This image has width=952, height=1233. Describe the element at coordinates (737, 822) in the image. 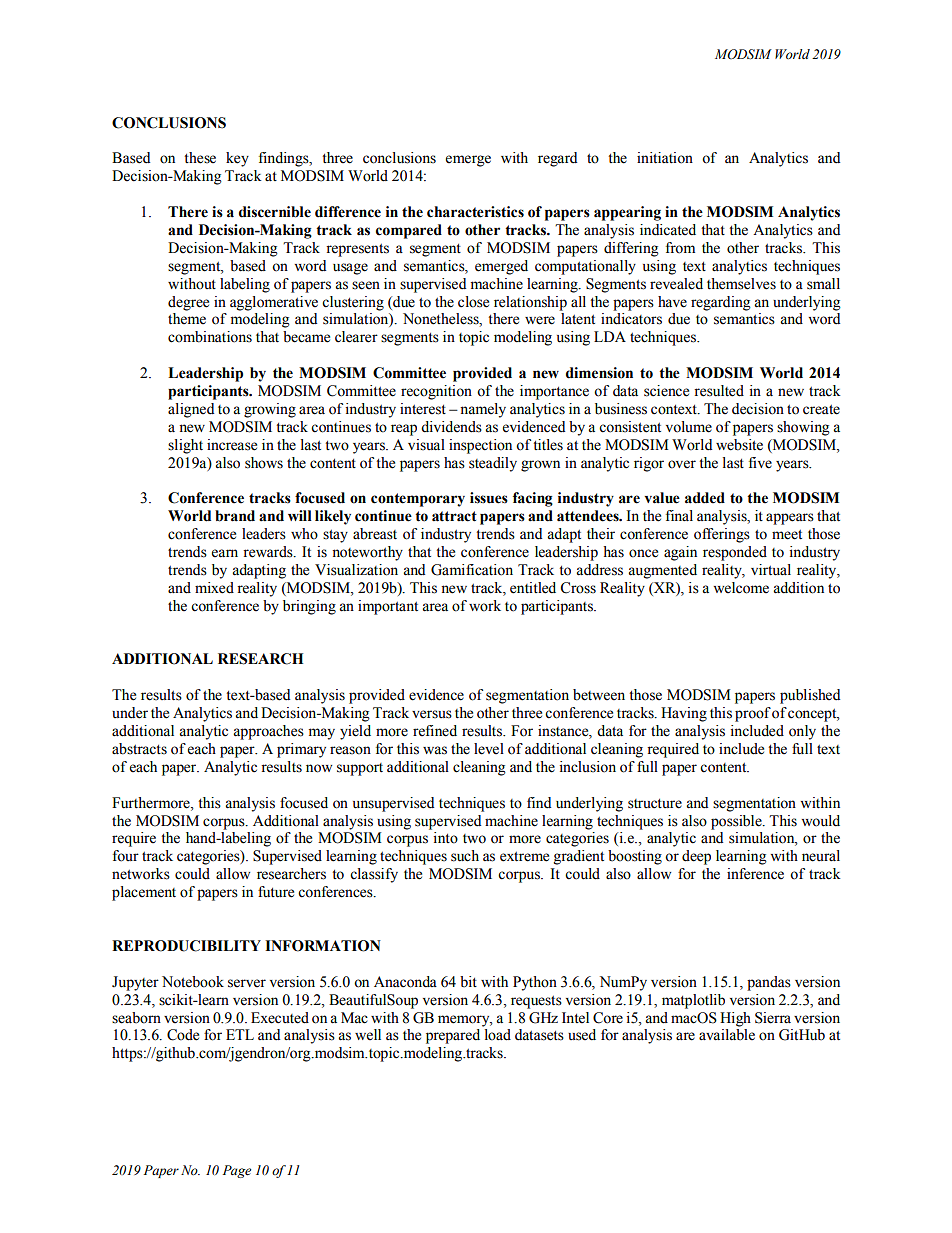

I see `possible` at that location.
